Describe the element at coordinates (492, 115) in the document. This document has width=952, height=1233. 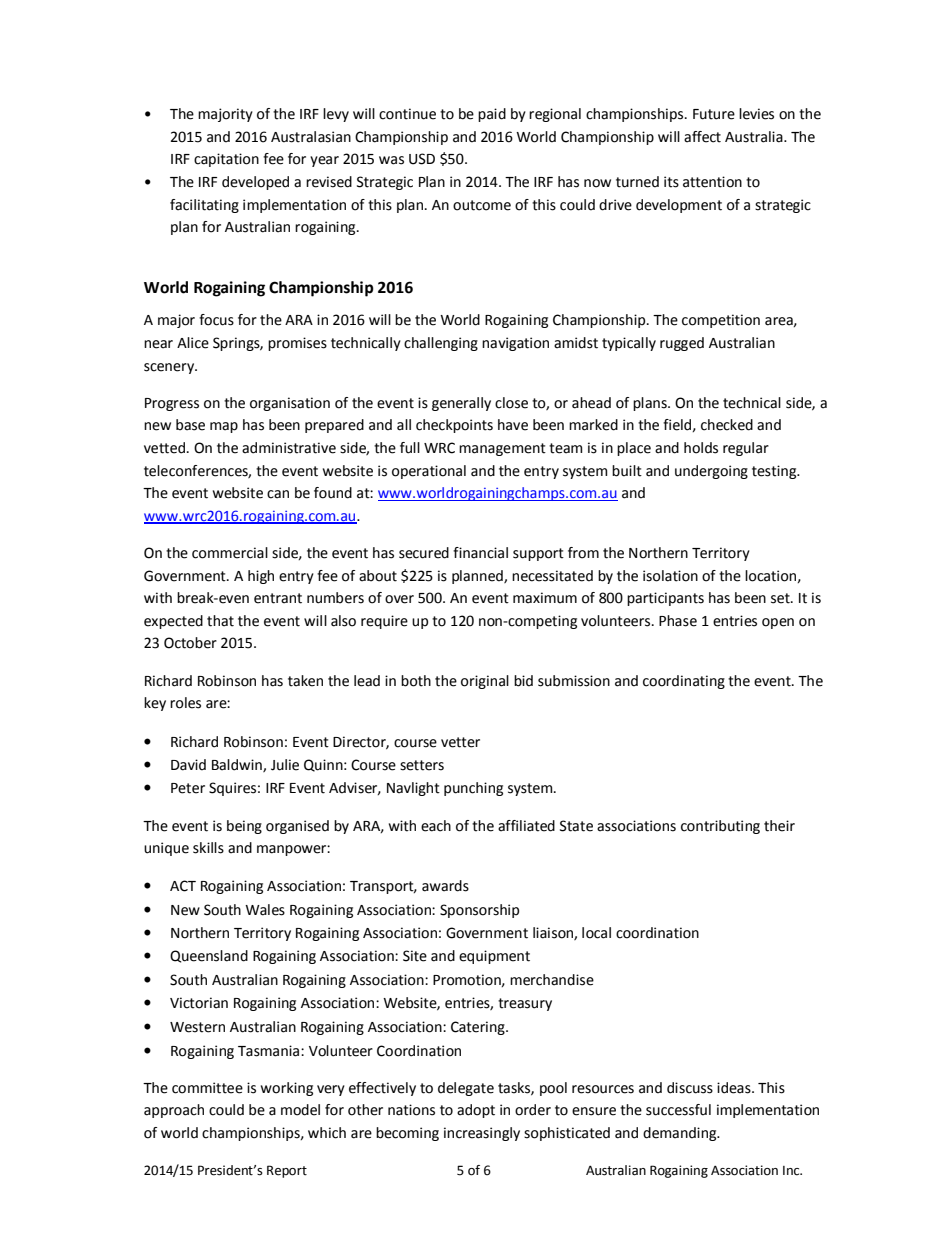
I see `paid` at that location.
